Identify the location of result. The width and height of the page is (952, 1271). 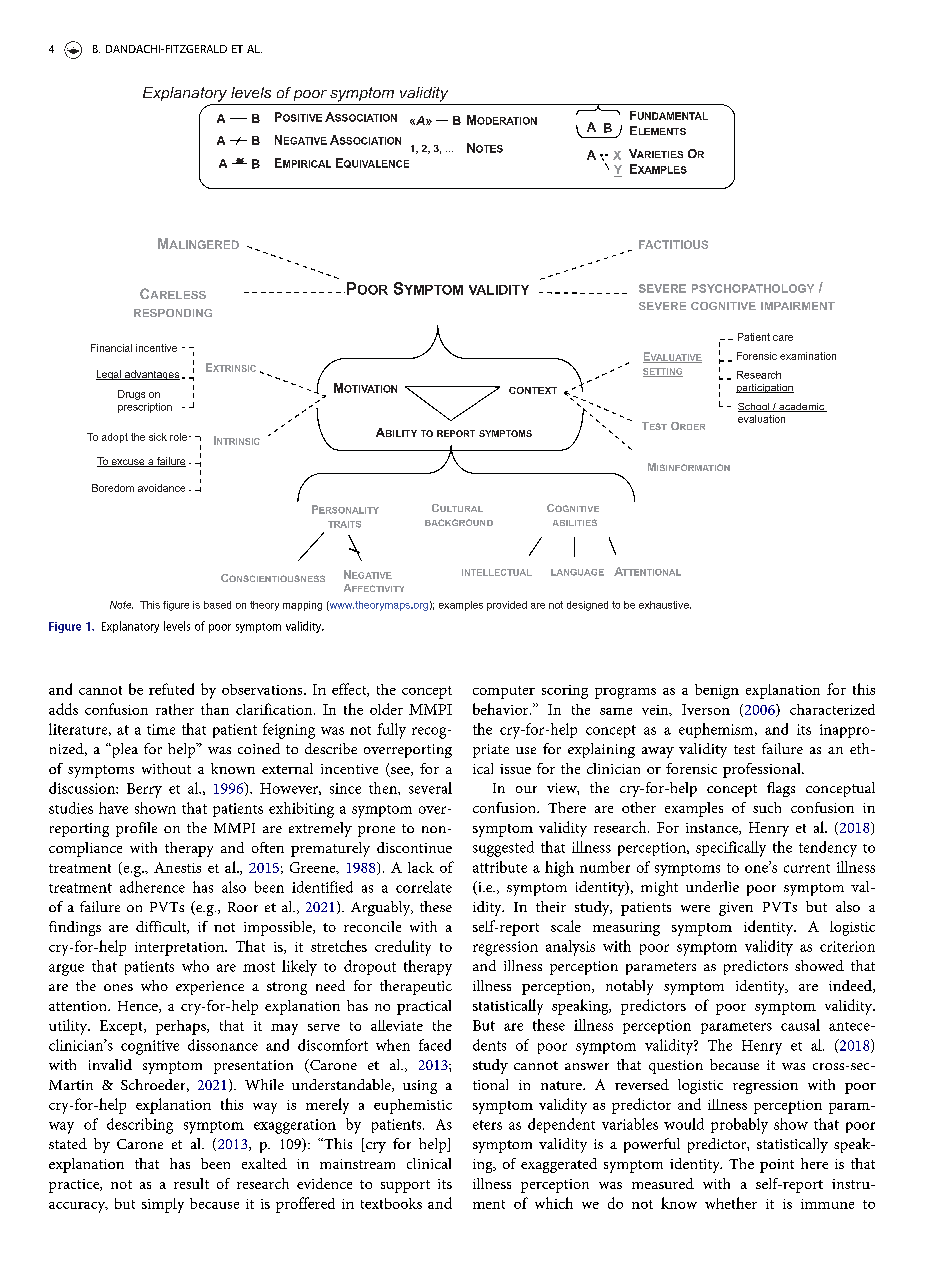
(191, 1183).
